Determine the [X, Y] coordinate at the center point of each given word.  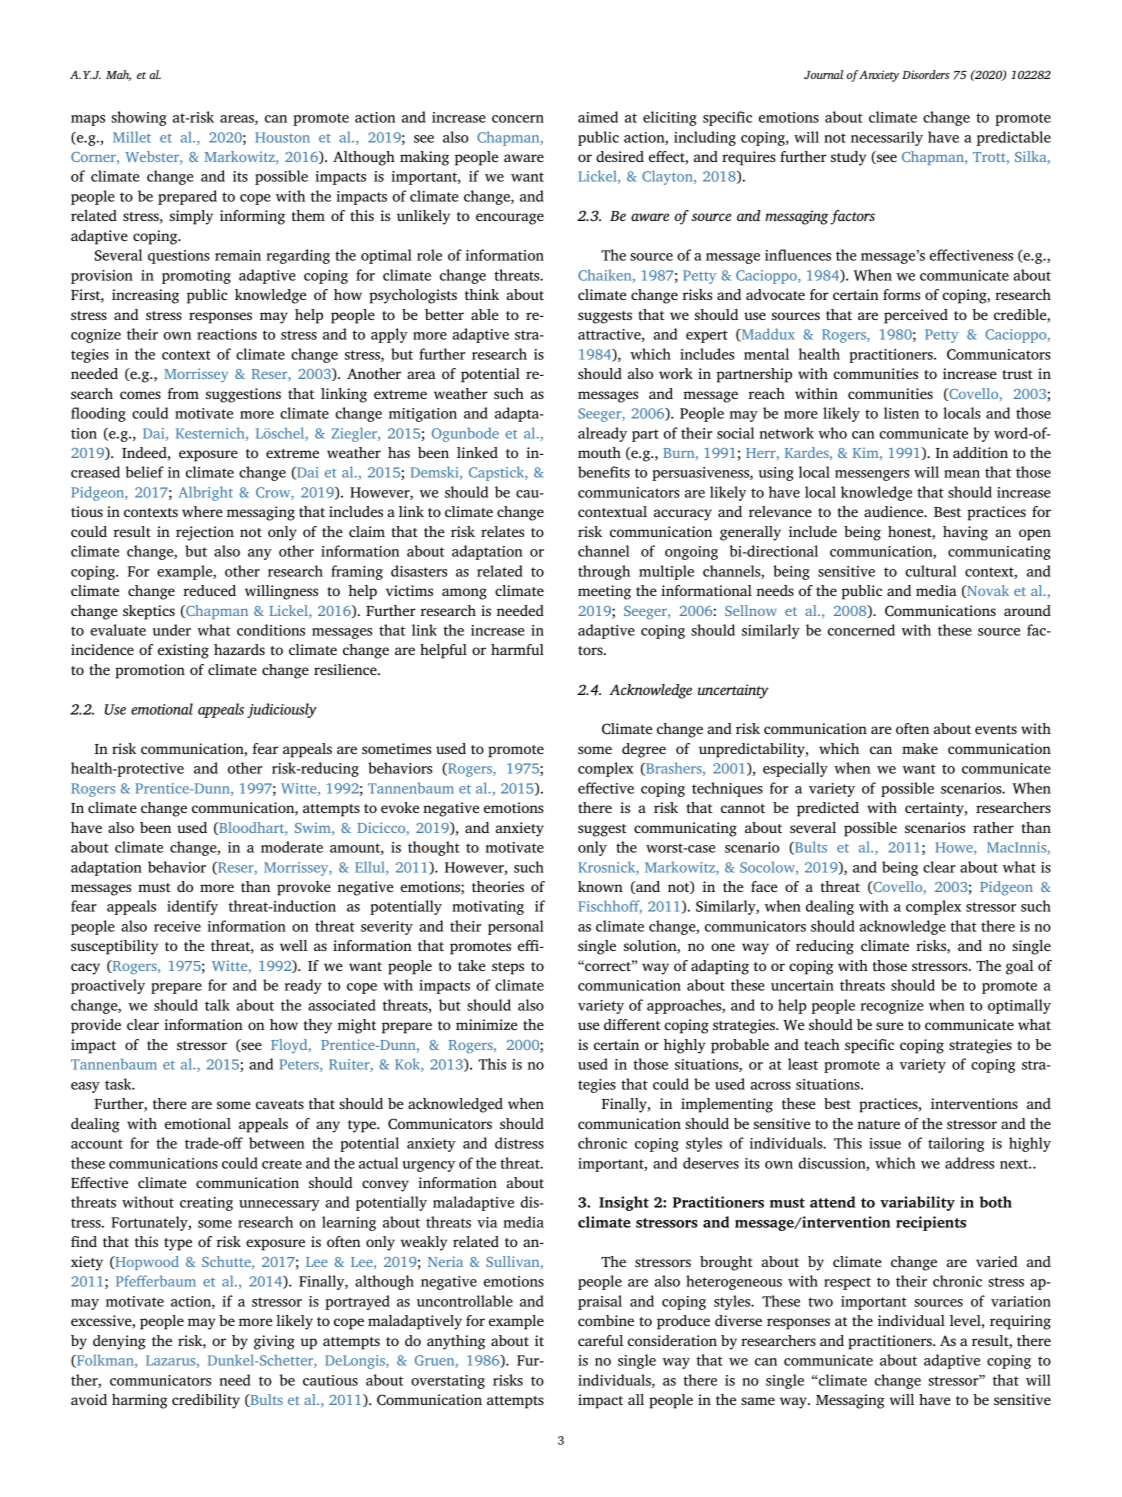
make [920, 748]
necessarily [887, 138]
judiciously [282, 710]
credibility [206, 1401]
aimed [598, 117]
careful [600, 1340]
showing [139, 118]
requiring [1020, 1322]
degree [644, 750]
